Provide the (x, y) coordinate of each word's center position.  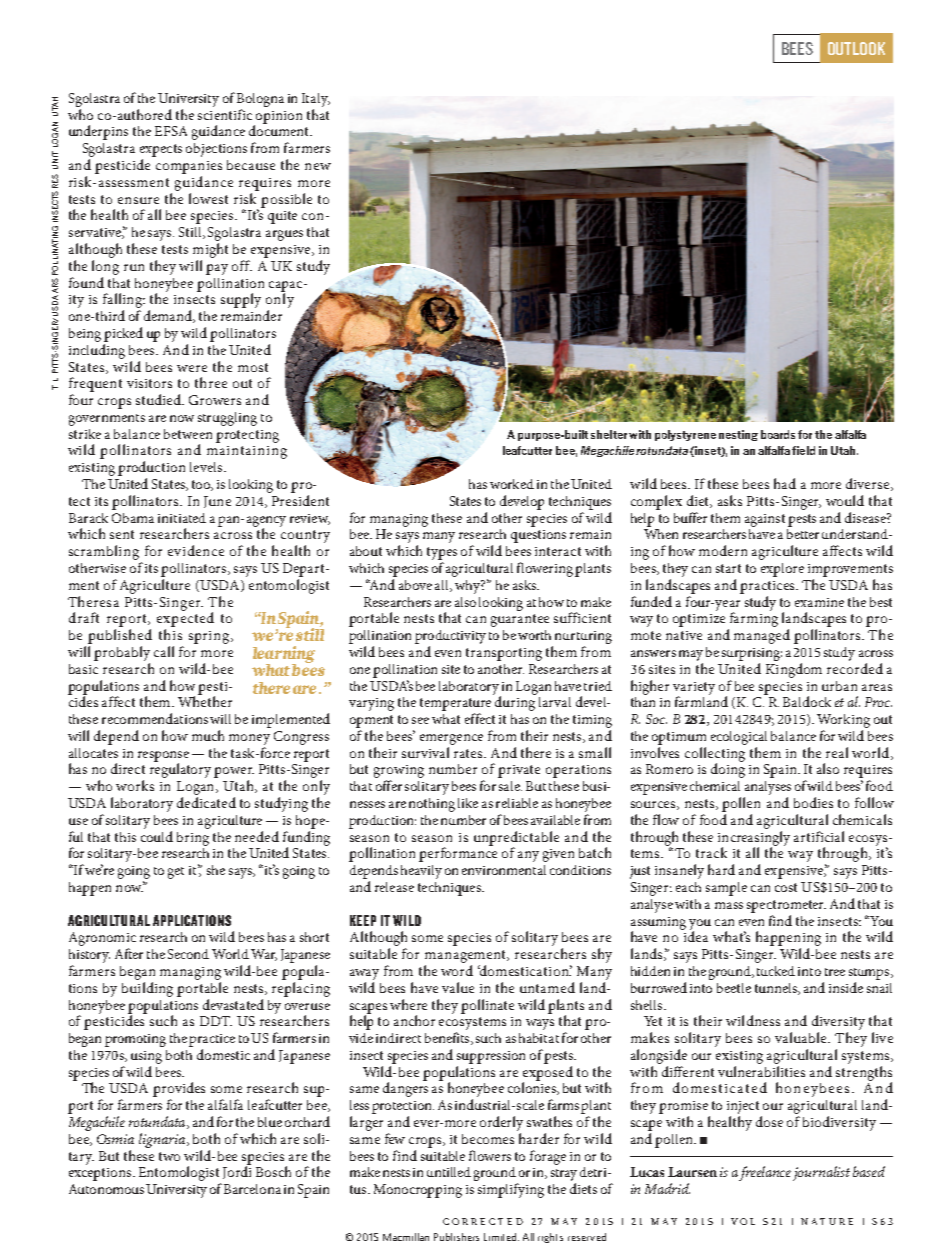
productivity (450, 637)
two (169, 1156)
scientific (225, 114)
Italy (316, 100)
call (164, 651)
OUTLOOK (856, 48)
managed (762, 636)
